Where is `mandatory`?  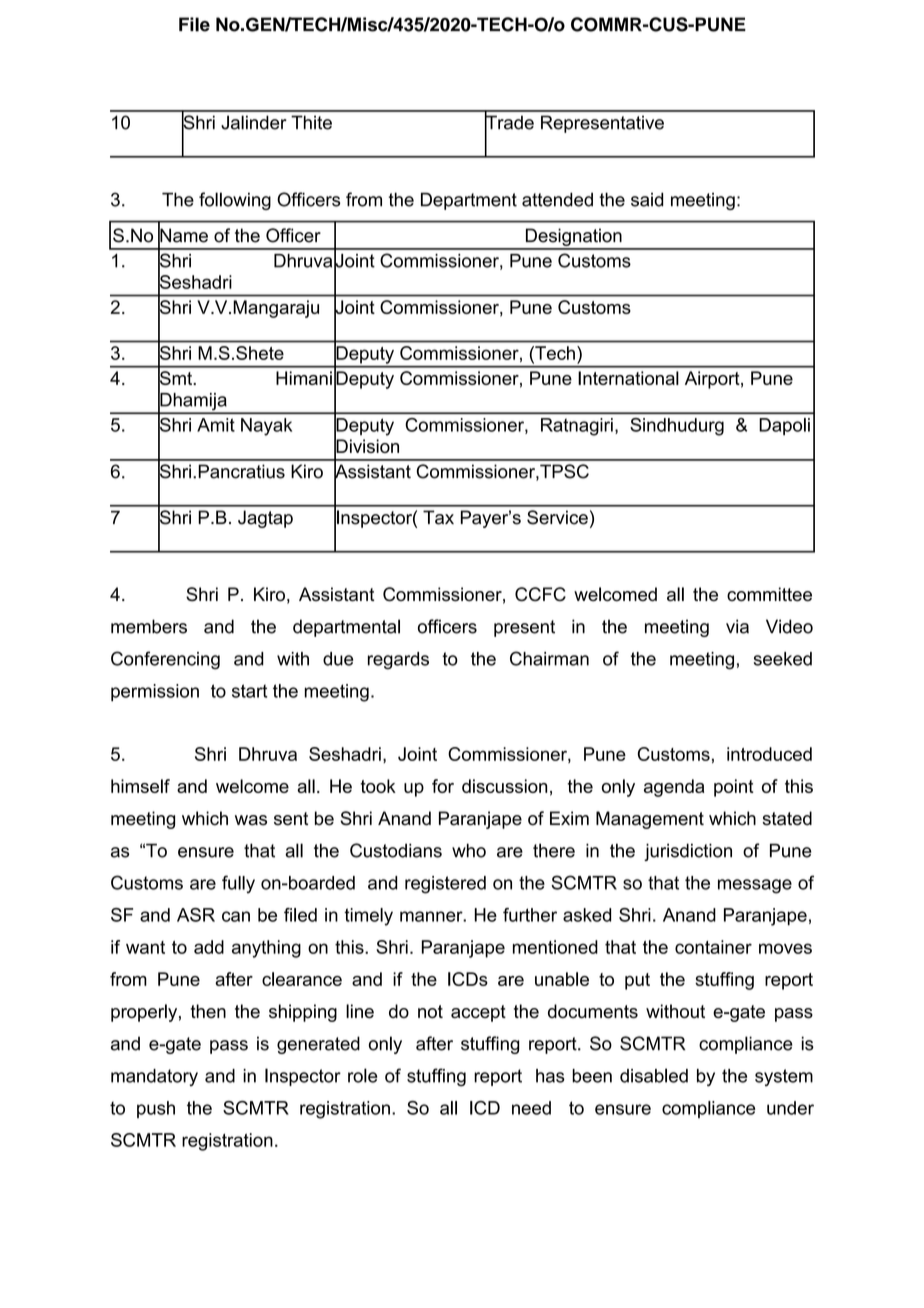 mandatory is located at coordinates (154, 1077).
